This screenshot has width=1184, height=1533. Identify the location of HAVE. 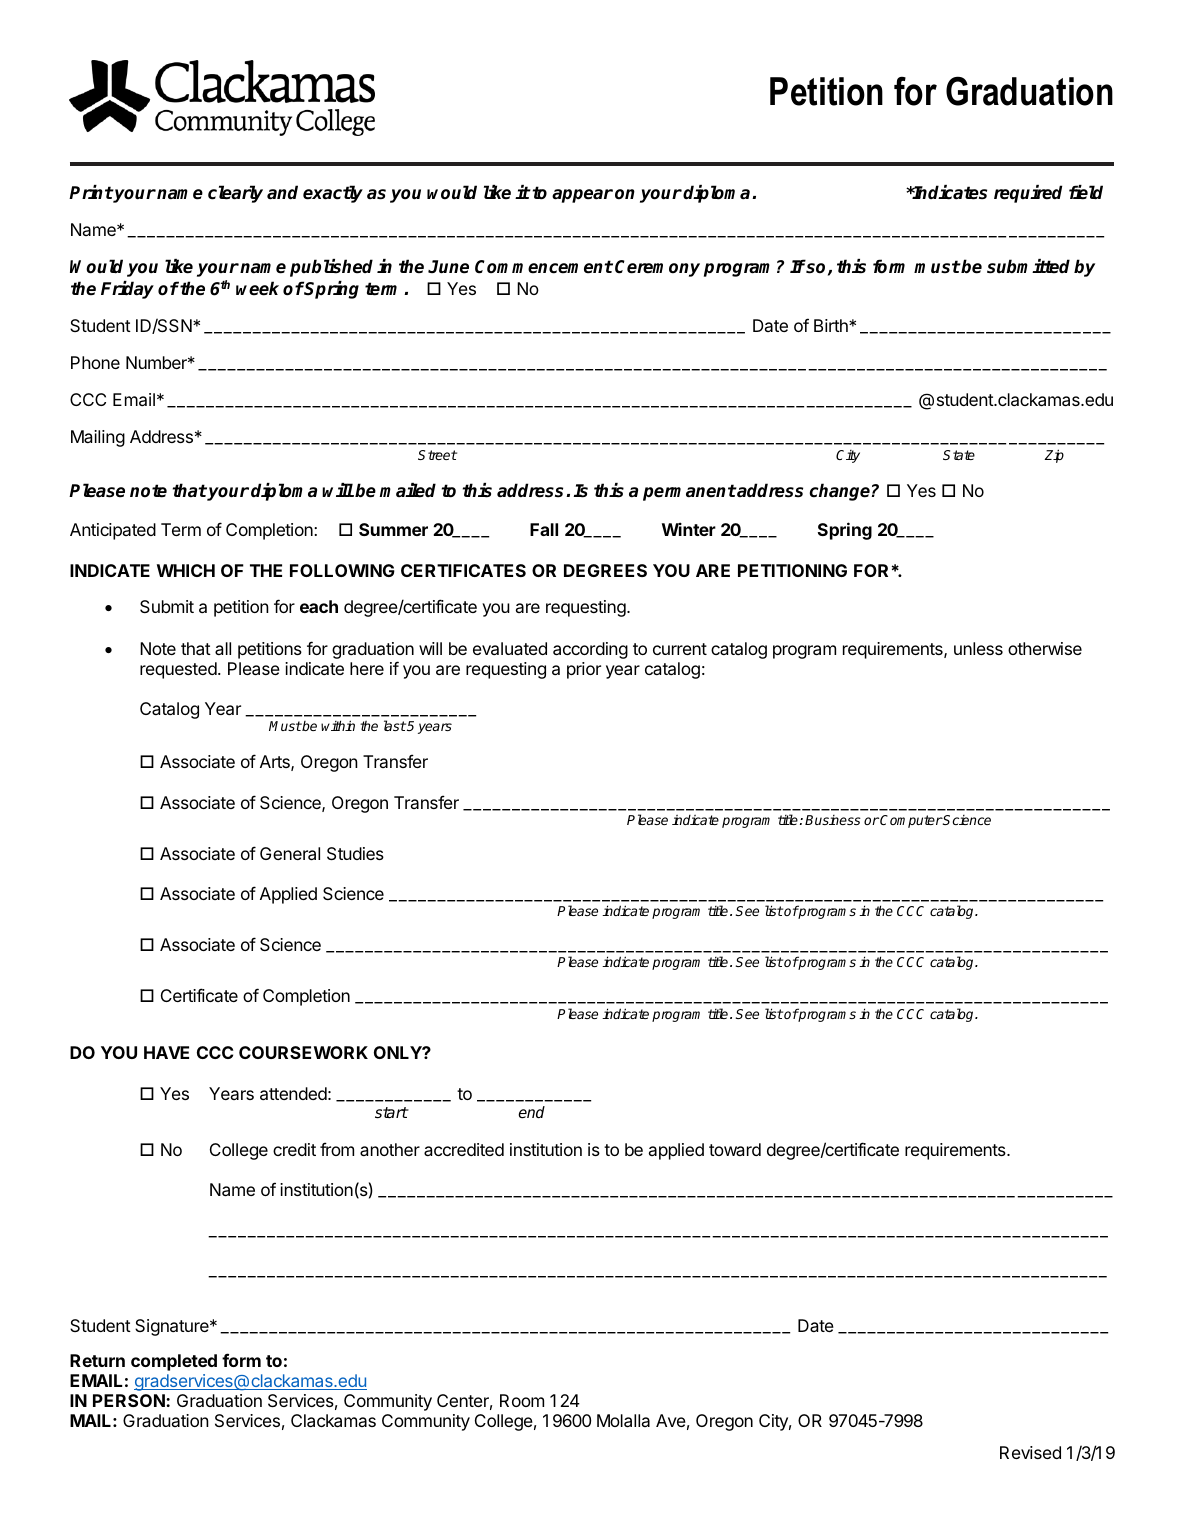
(166, 1052).
